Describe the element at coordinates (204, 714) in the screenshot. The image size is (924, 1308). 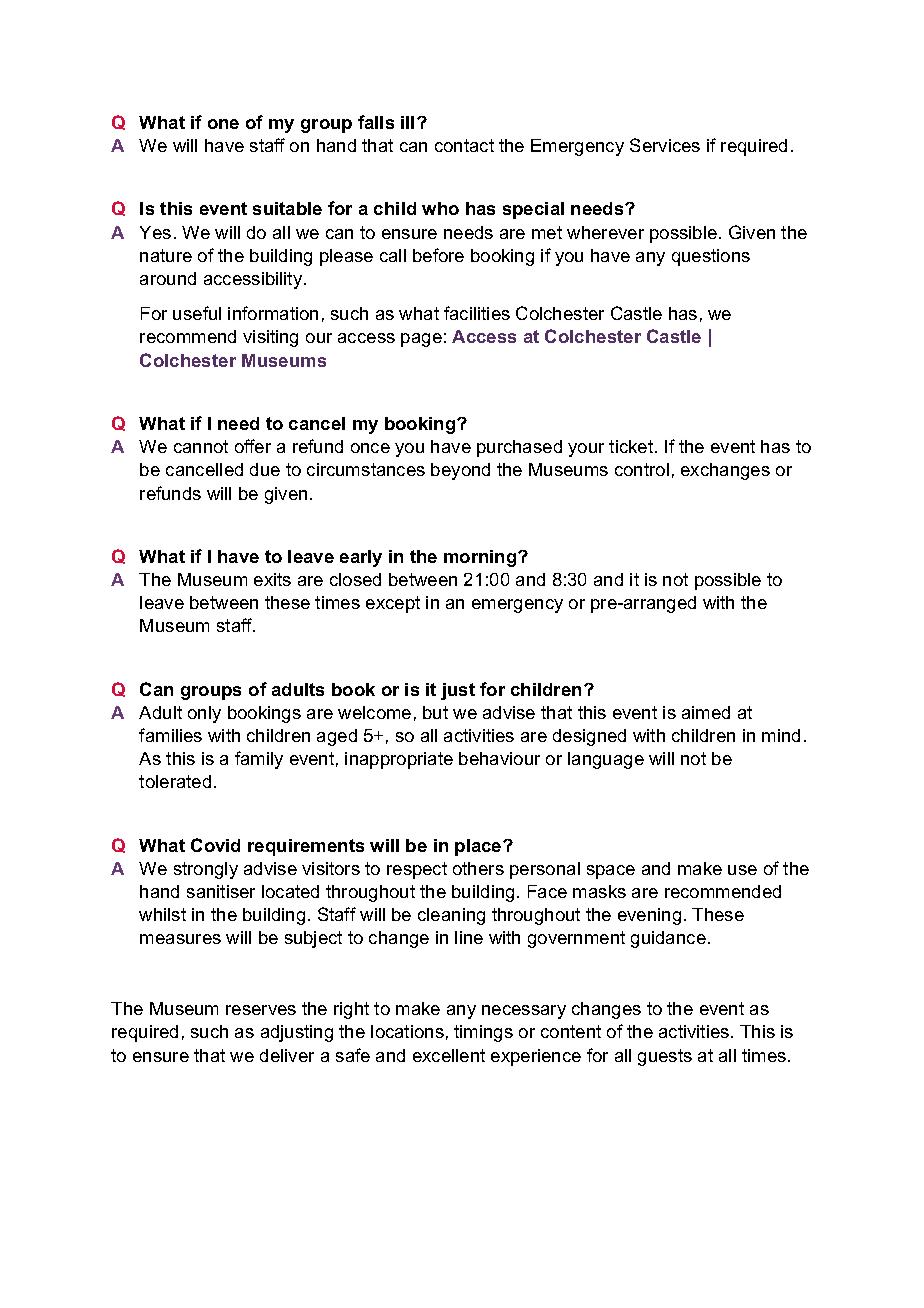
I see `only` at that location.
